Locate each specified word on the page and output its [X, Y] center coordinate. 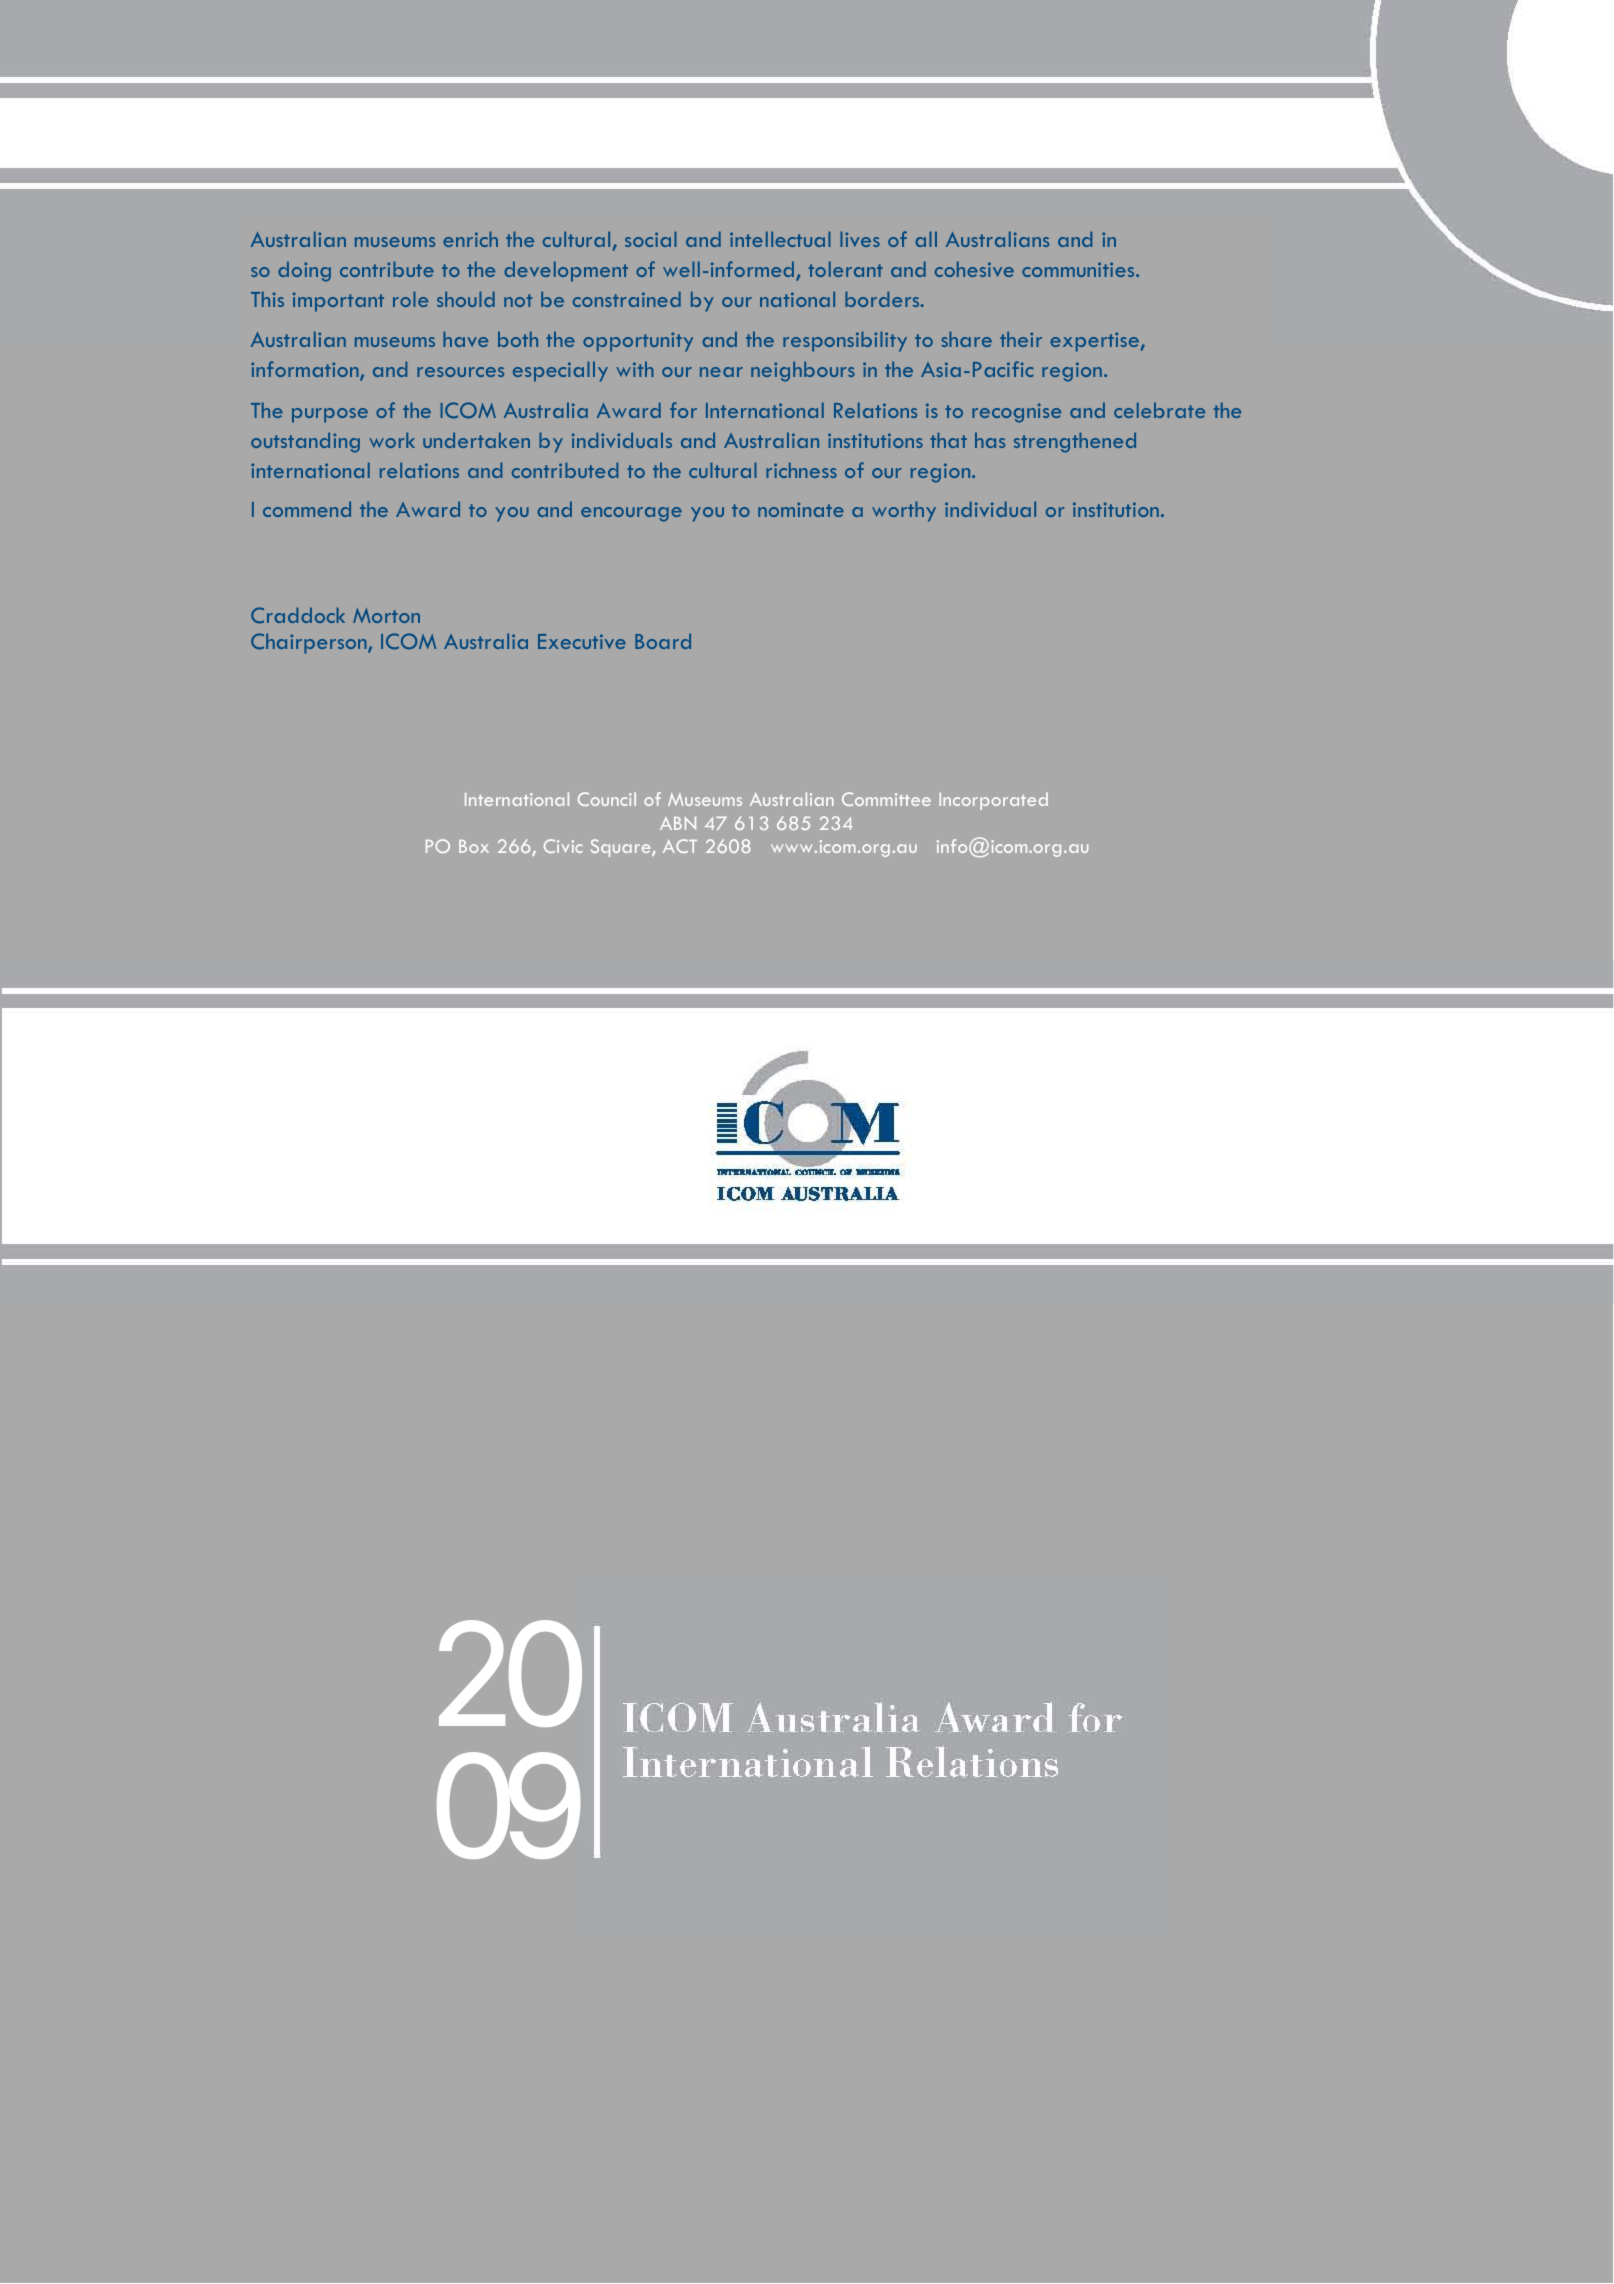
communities [1079, 269]
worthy [904, 511]
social [651, 239]
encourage [631, 514]
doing [304, 271]
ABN [678, 823]
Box [474, 846]
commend [307, 509]
